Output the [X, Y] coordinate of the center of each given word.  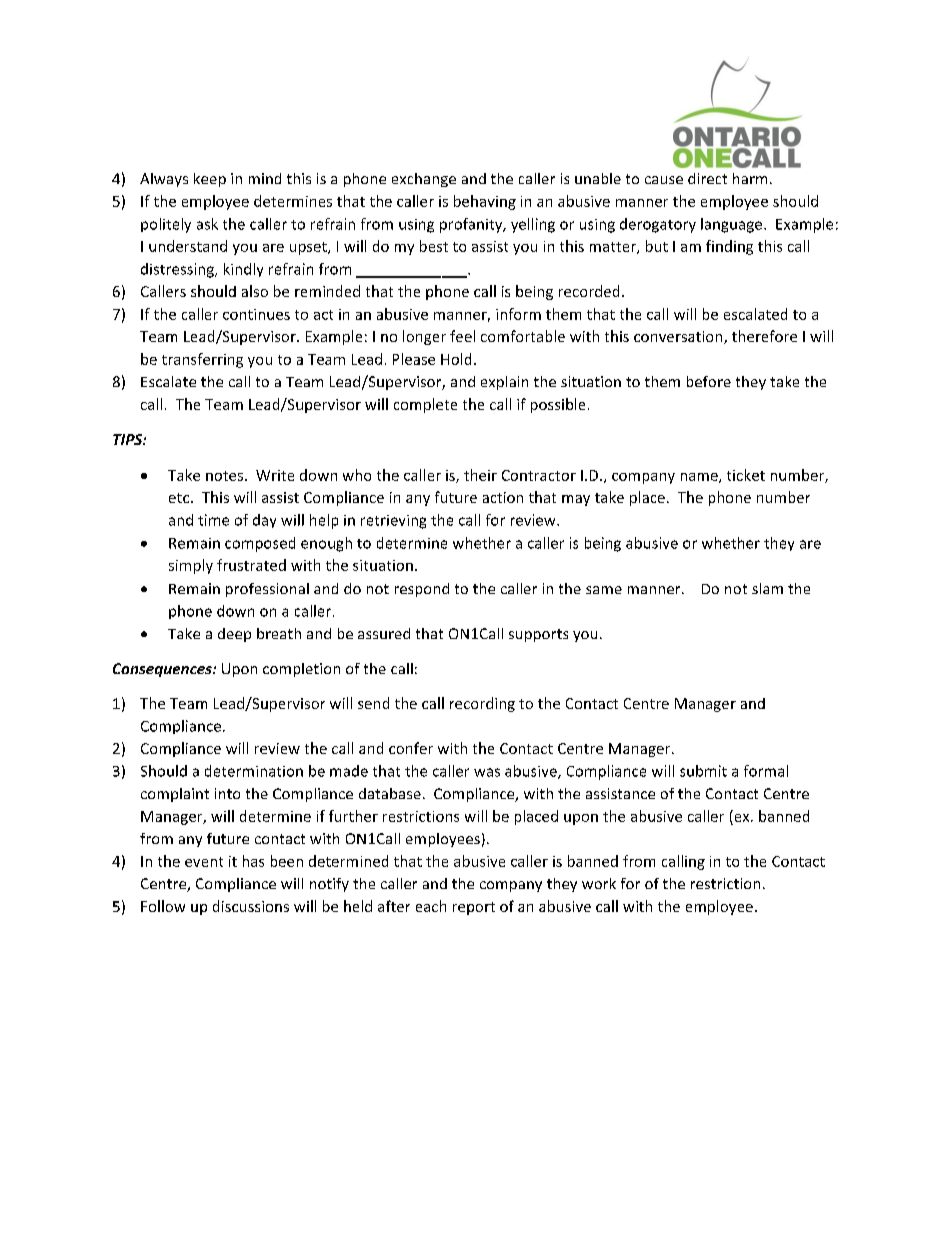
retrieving [393, 522]
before [709, 381]
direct [707, 178]
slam [767, 588]
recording [482, 704]
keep [210, 180]
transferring [202, 360]
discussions [251, 906]
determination [254, 771]
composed [260, 544]
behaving [485, 202]
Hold [456, 359]
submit [703, 771]
